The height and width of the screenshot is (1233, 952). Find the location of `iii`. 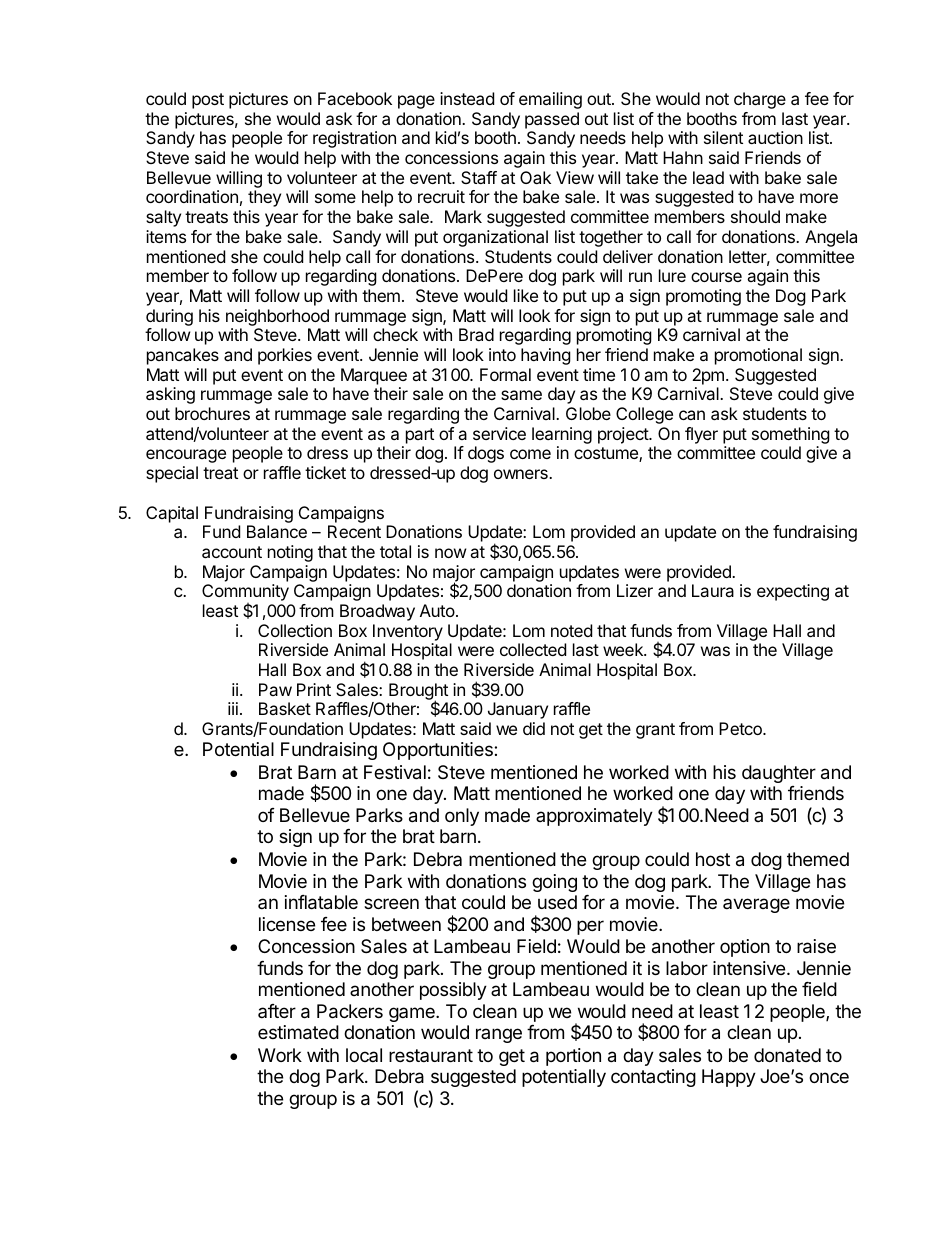

iii is located at coordinates (233, 708).
